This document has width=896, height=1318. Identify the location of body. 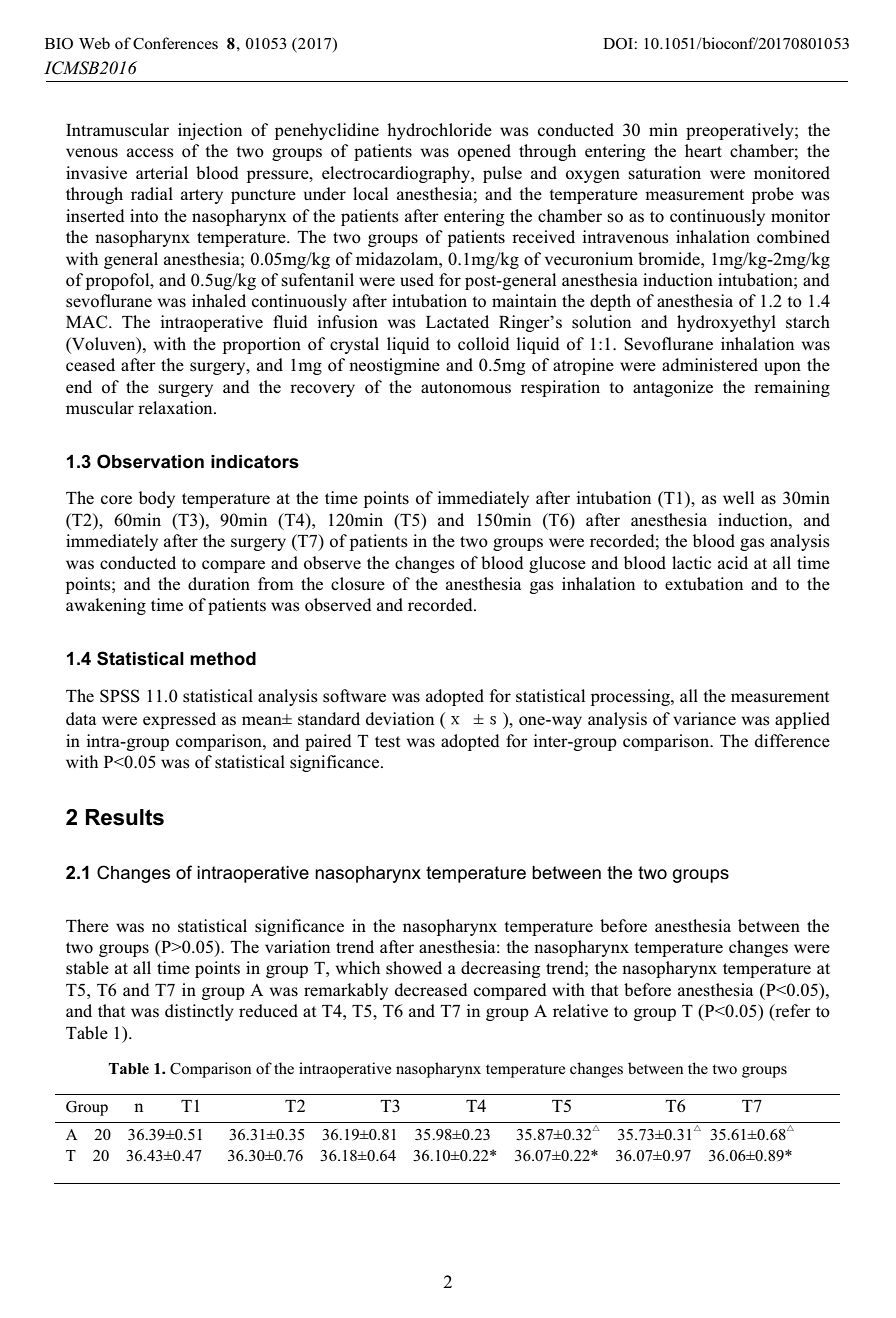
(157, 499).
